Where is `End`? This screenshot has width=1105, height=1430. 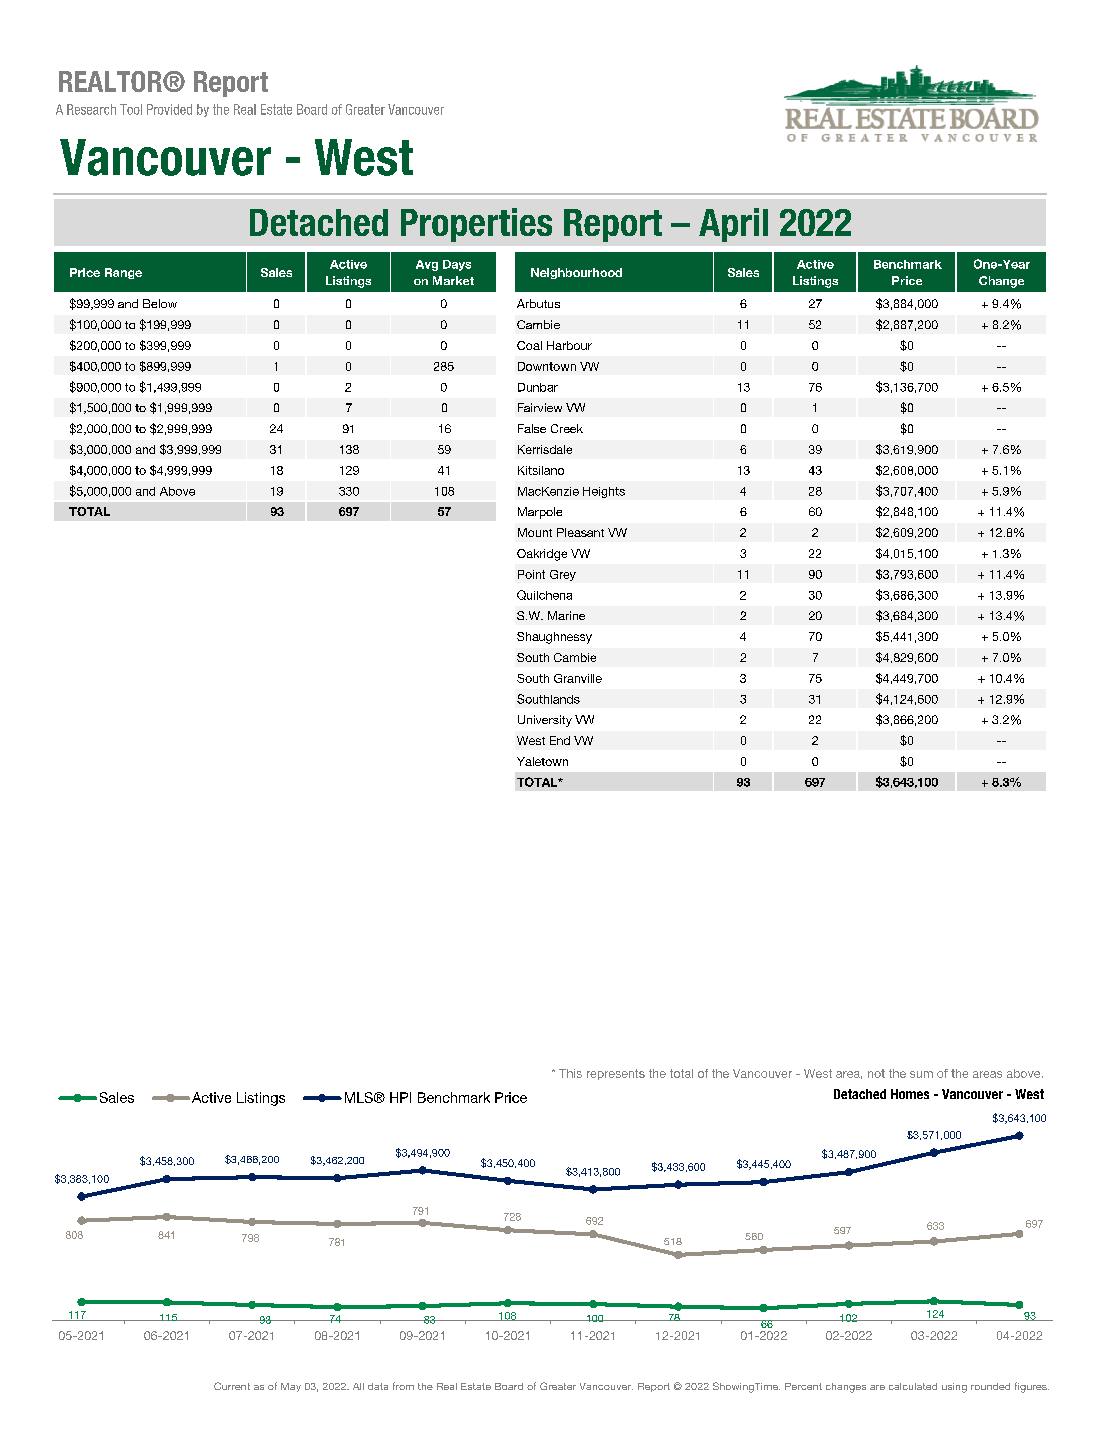 End is located at coordinates (560, 740).
